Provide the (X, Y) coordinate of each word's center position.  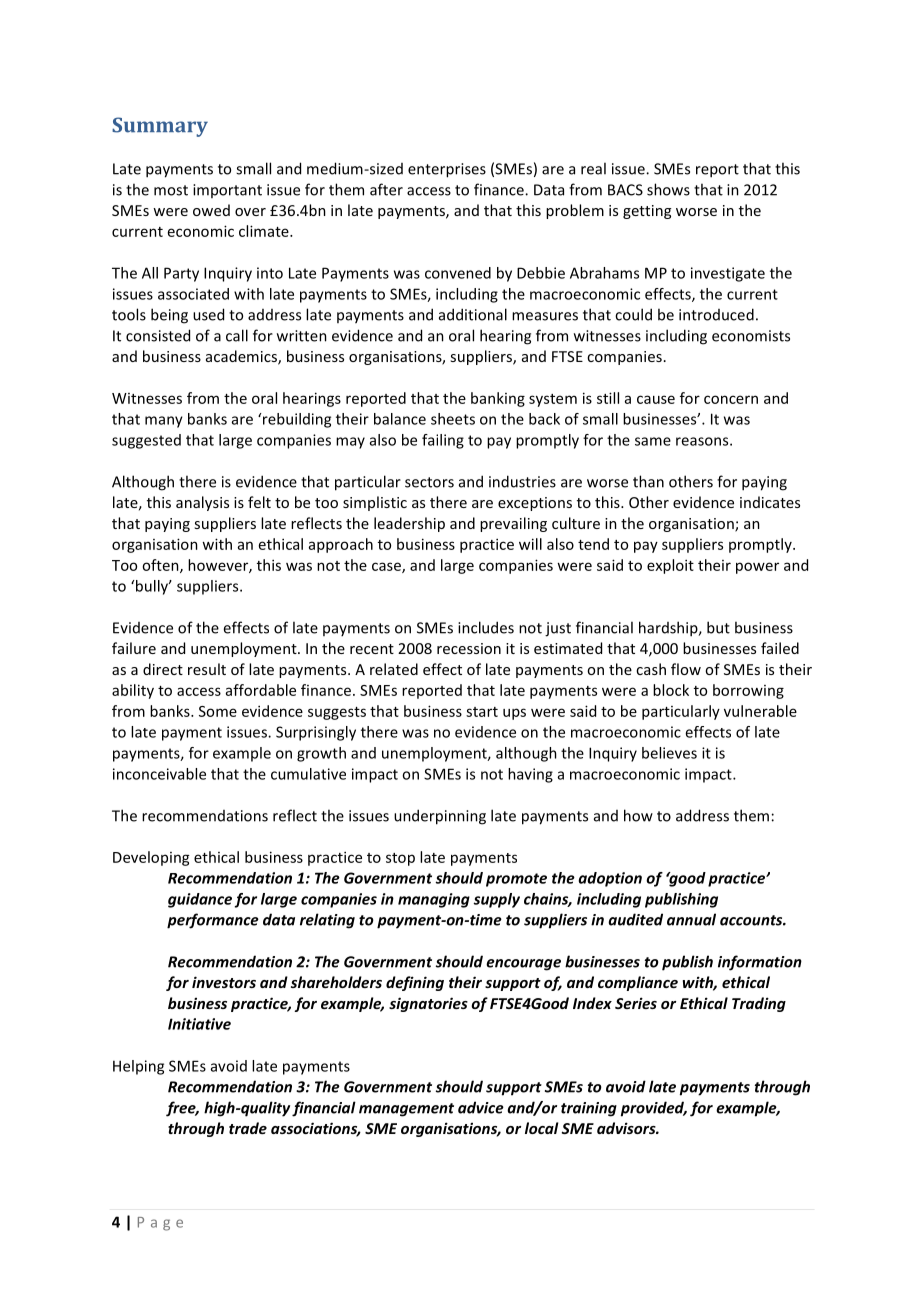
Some (218, 711)
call (237, 335)
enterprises (447, 170)
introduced (716, 314)
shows (668, 189)
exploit (670, 566)
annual (691, 919)
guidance (200, 900)
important (227, 191)
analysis (202, 503)
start (482, 712)
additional (473, 314)
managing (434, 900)
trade (248, 1128)
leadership (409, 524)
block (671, 690)
